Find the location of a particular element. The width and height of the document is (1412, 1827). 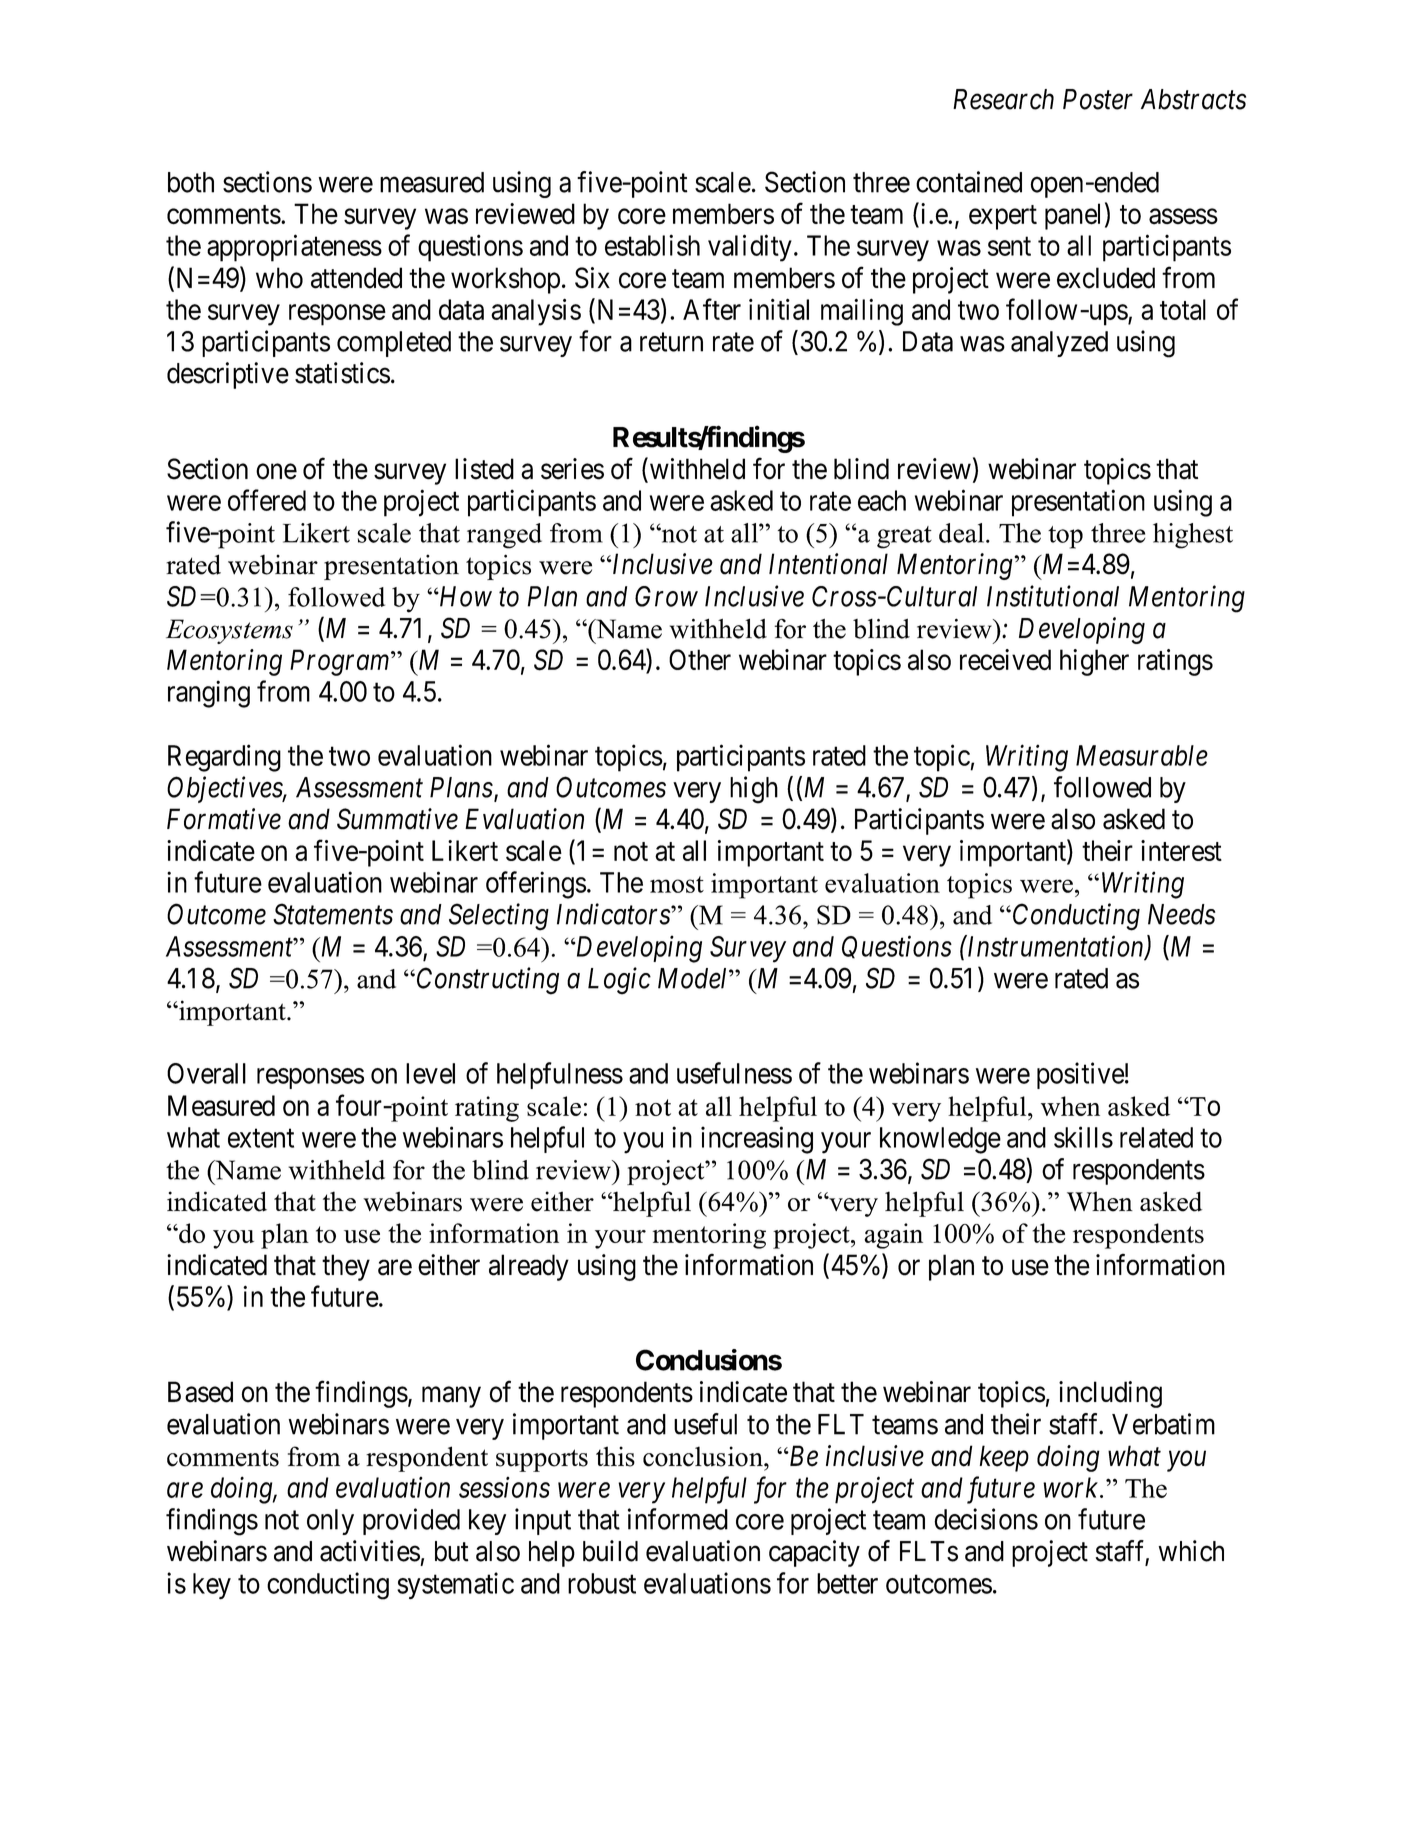

Grow is located at coordinates (666, 596).
